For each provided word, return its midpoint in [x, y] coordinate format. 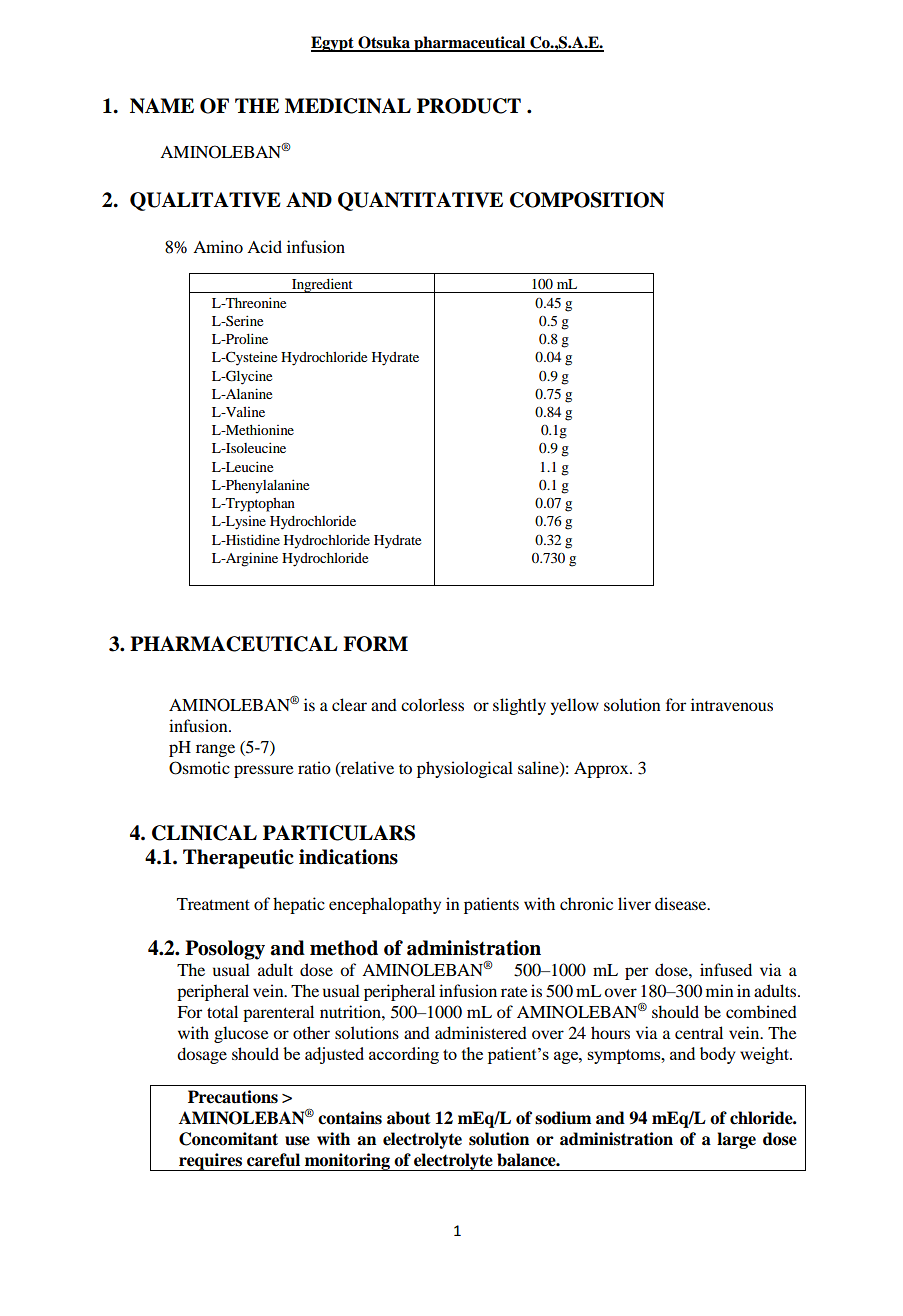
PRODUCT [469, 106]
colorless [432, 704]
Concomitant [228, 1139]
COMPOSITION [587, 200]
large [736, 1140]
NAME [162, 106]
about [409, 1118]
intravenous [732, 704]
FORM [375, 644]
